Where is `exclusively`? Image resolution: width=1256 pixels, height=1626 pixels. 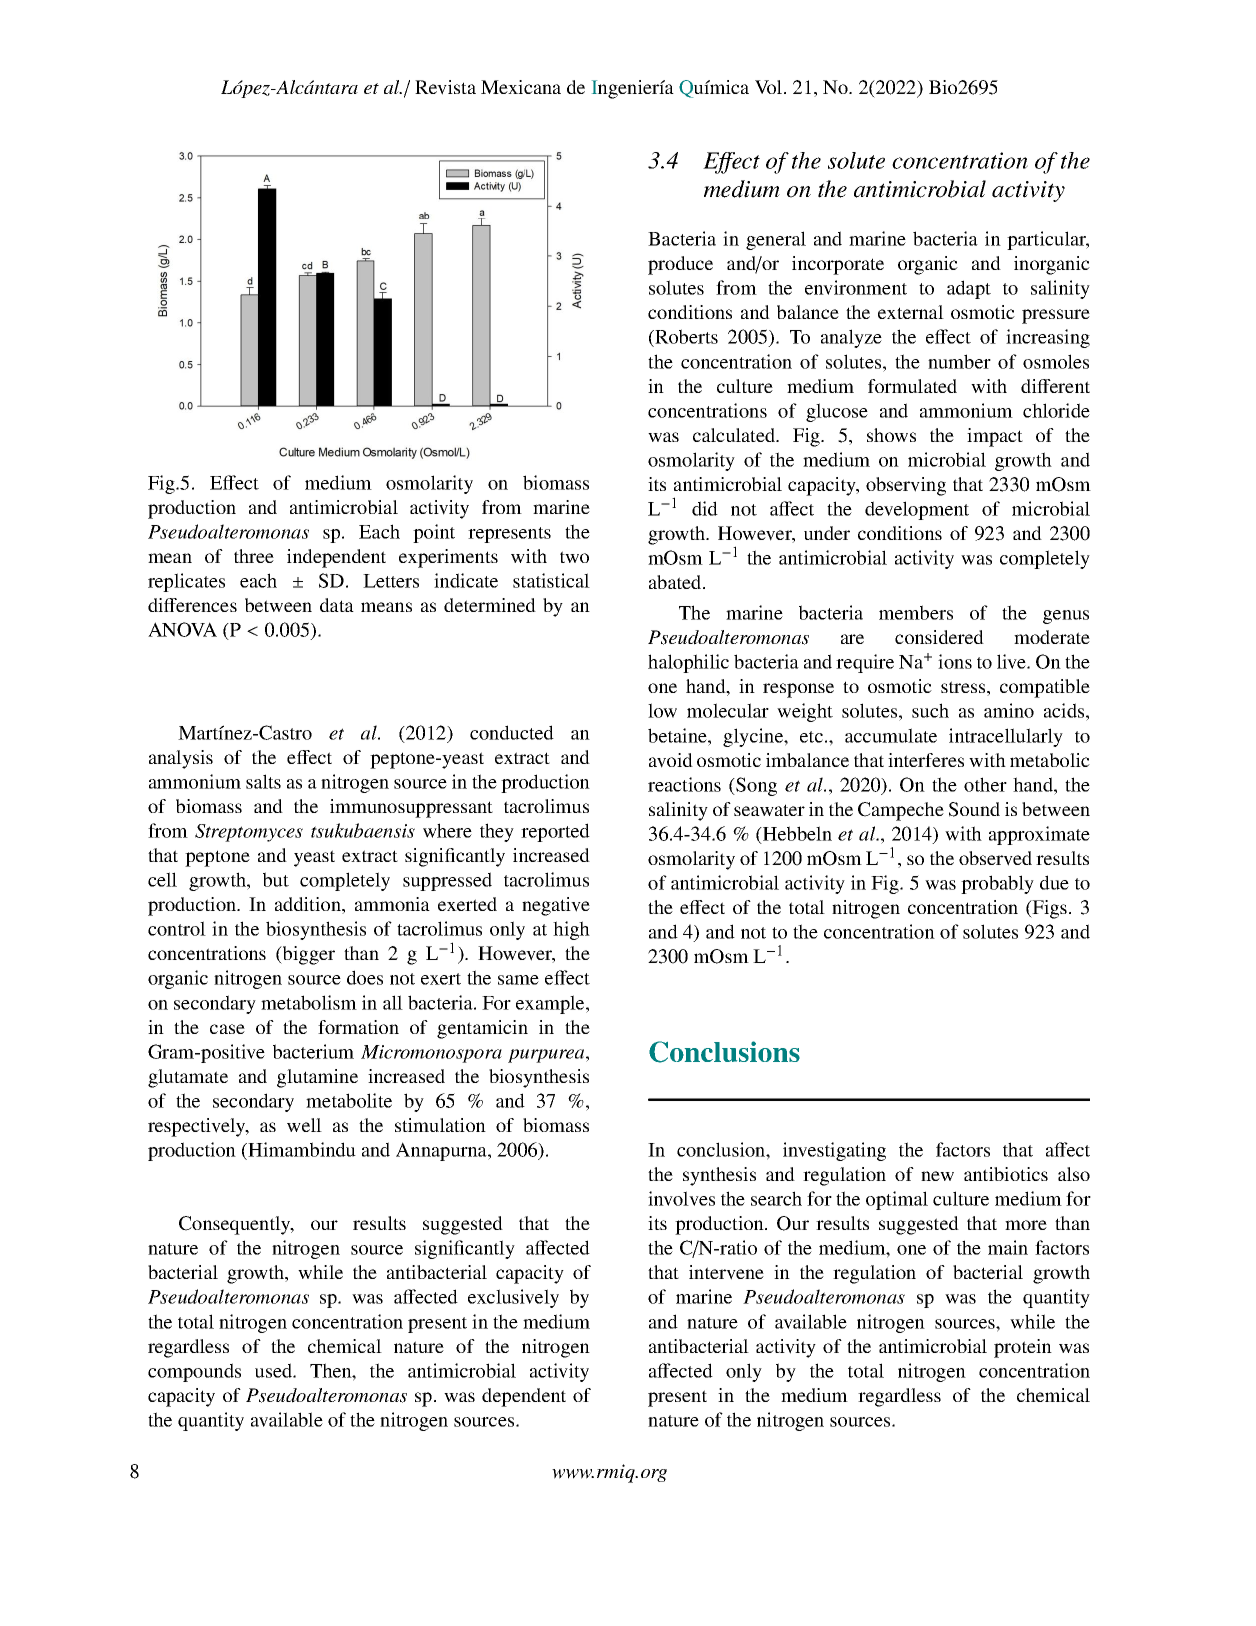 exclusively is located at coordinates (513, 1298).
